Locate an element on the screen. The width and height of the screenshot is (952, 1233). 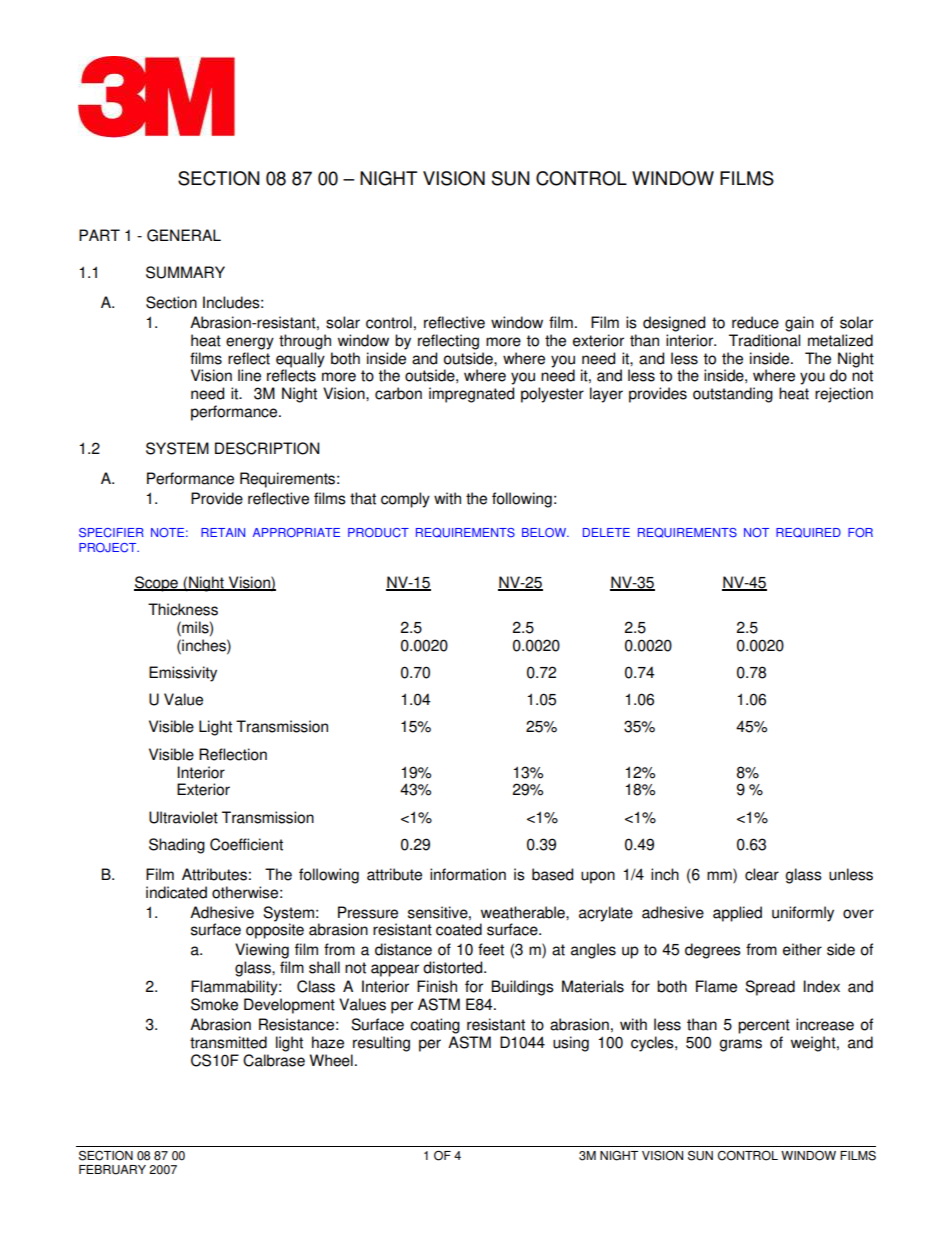
Shading is located at coordinates (177, 846).
